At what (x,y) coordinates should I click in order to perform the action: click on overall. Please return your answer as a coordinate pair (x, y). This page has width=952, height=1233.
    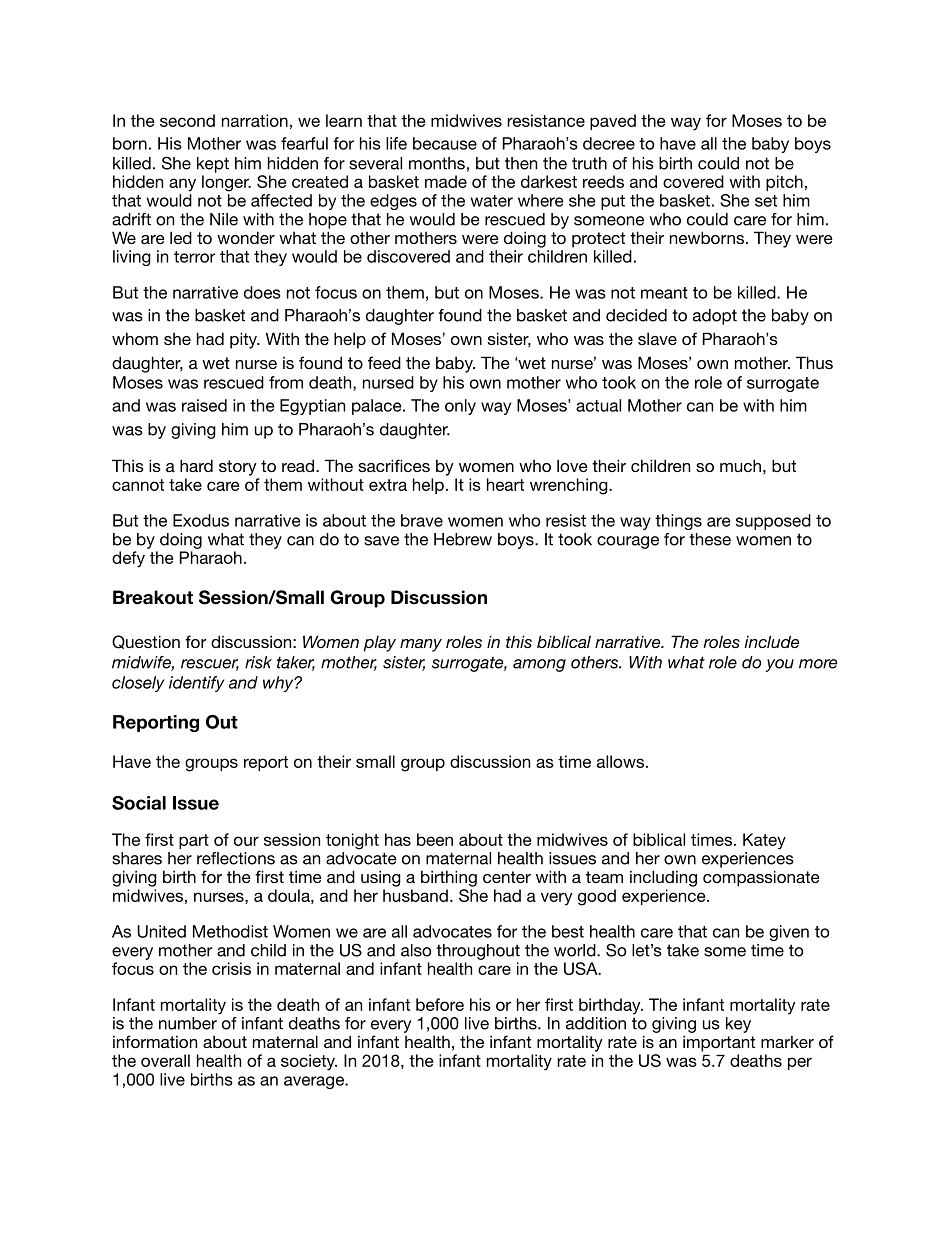
    Looking at the image, I should click on (165, 1060).
